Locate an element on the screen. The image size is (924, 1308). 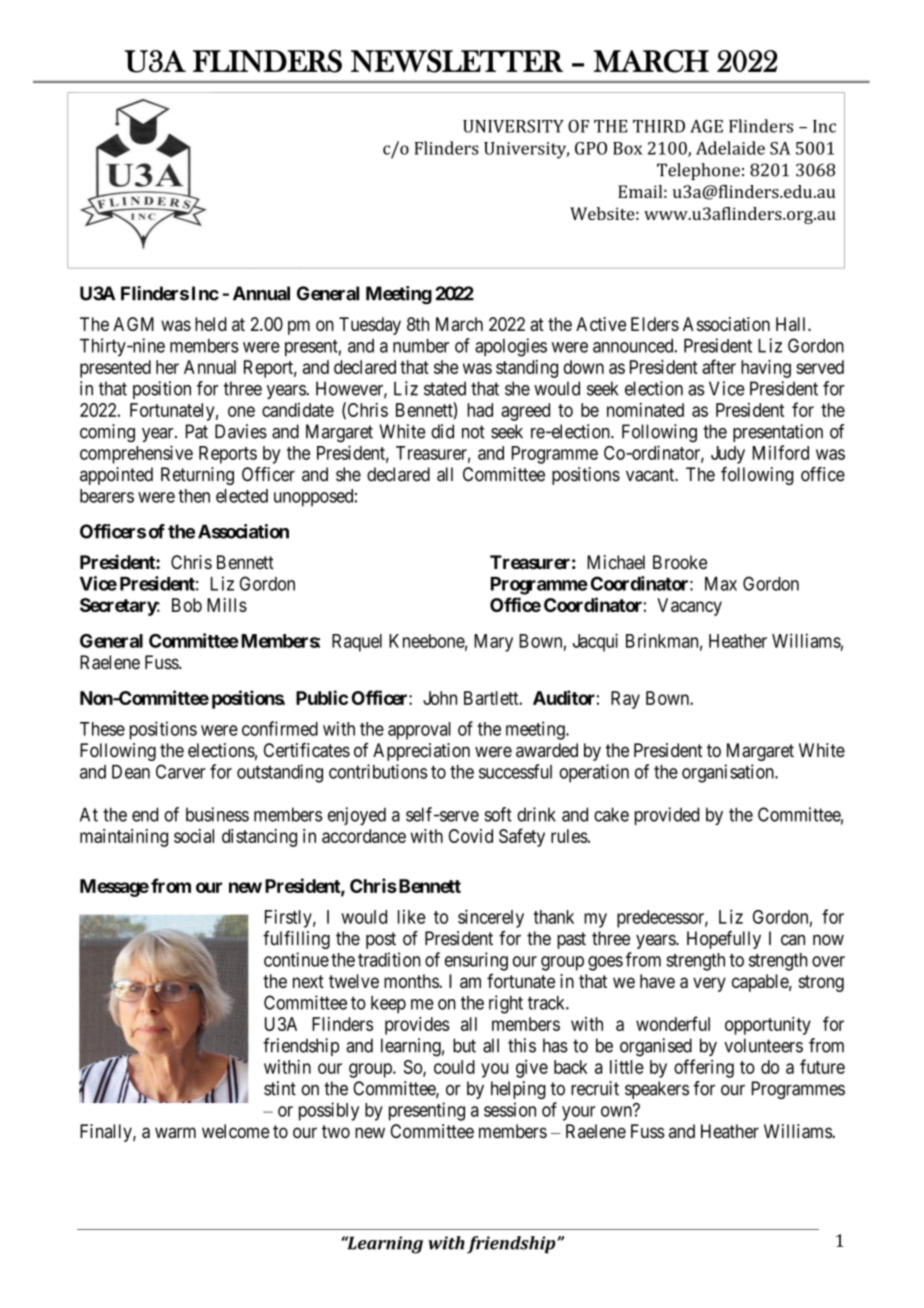
Carver is located at coordinates (181, 771).
